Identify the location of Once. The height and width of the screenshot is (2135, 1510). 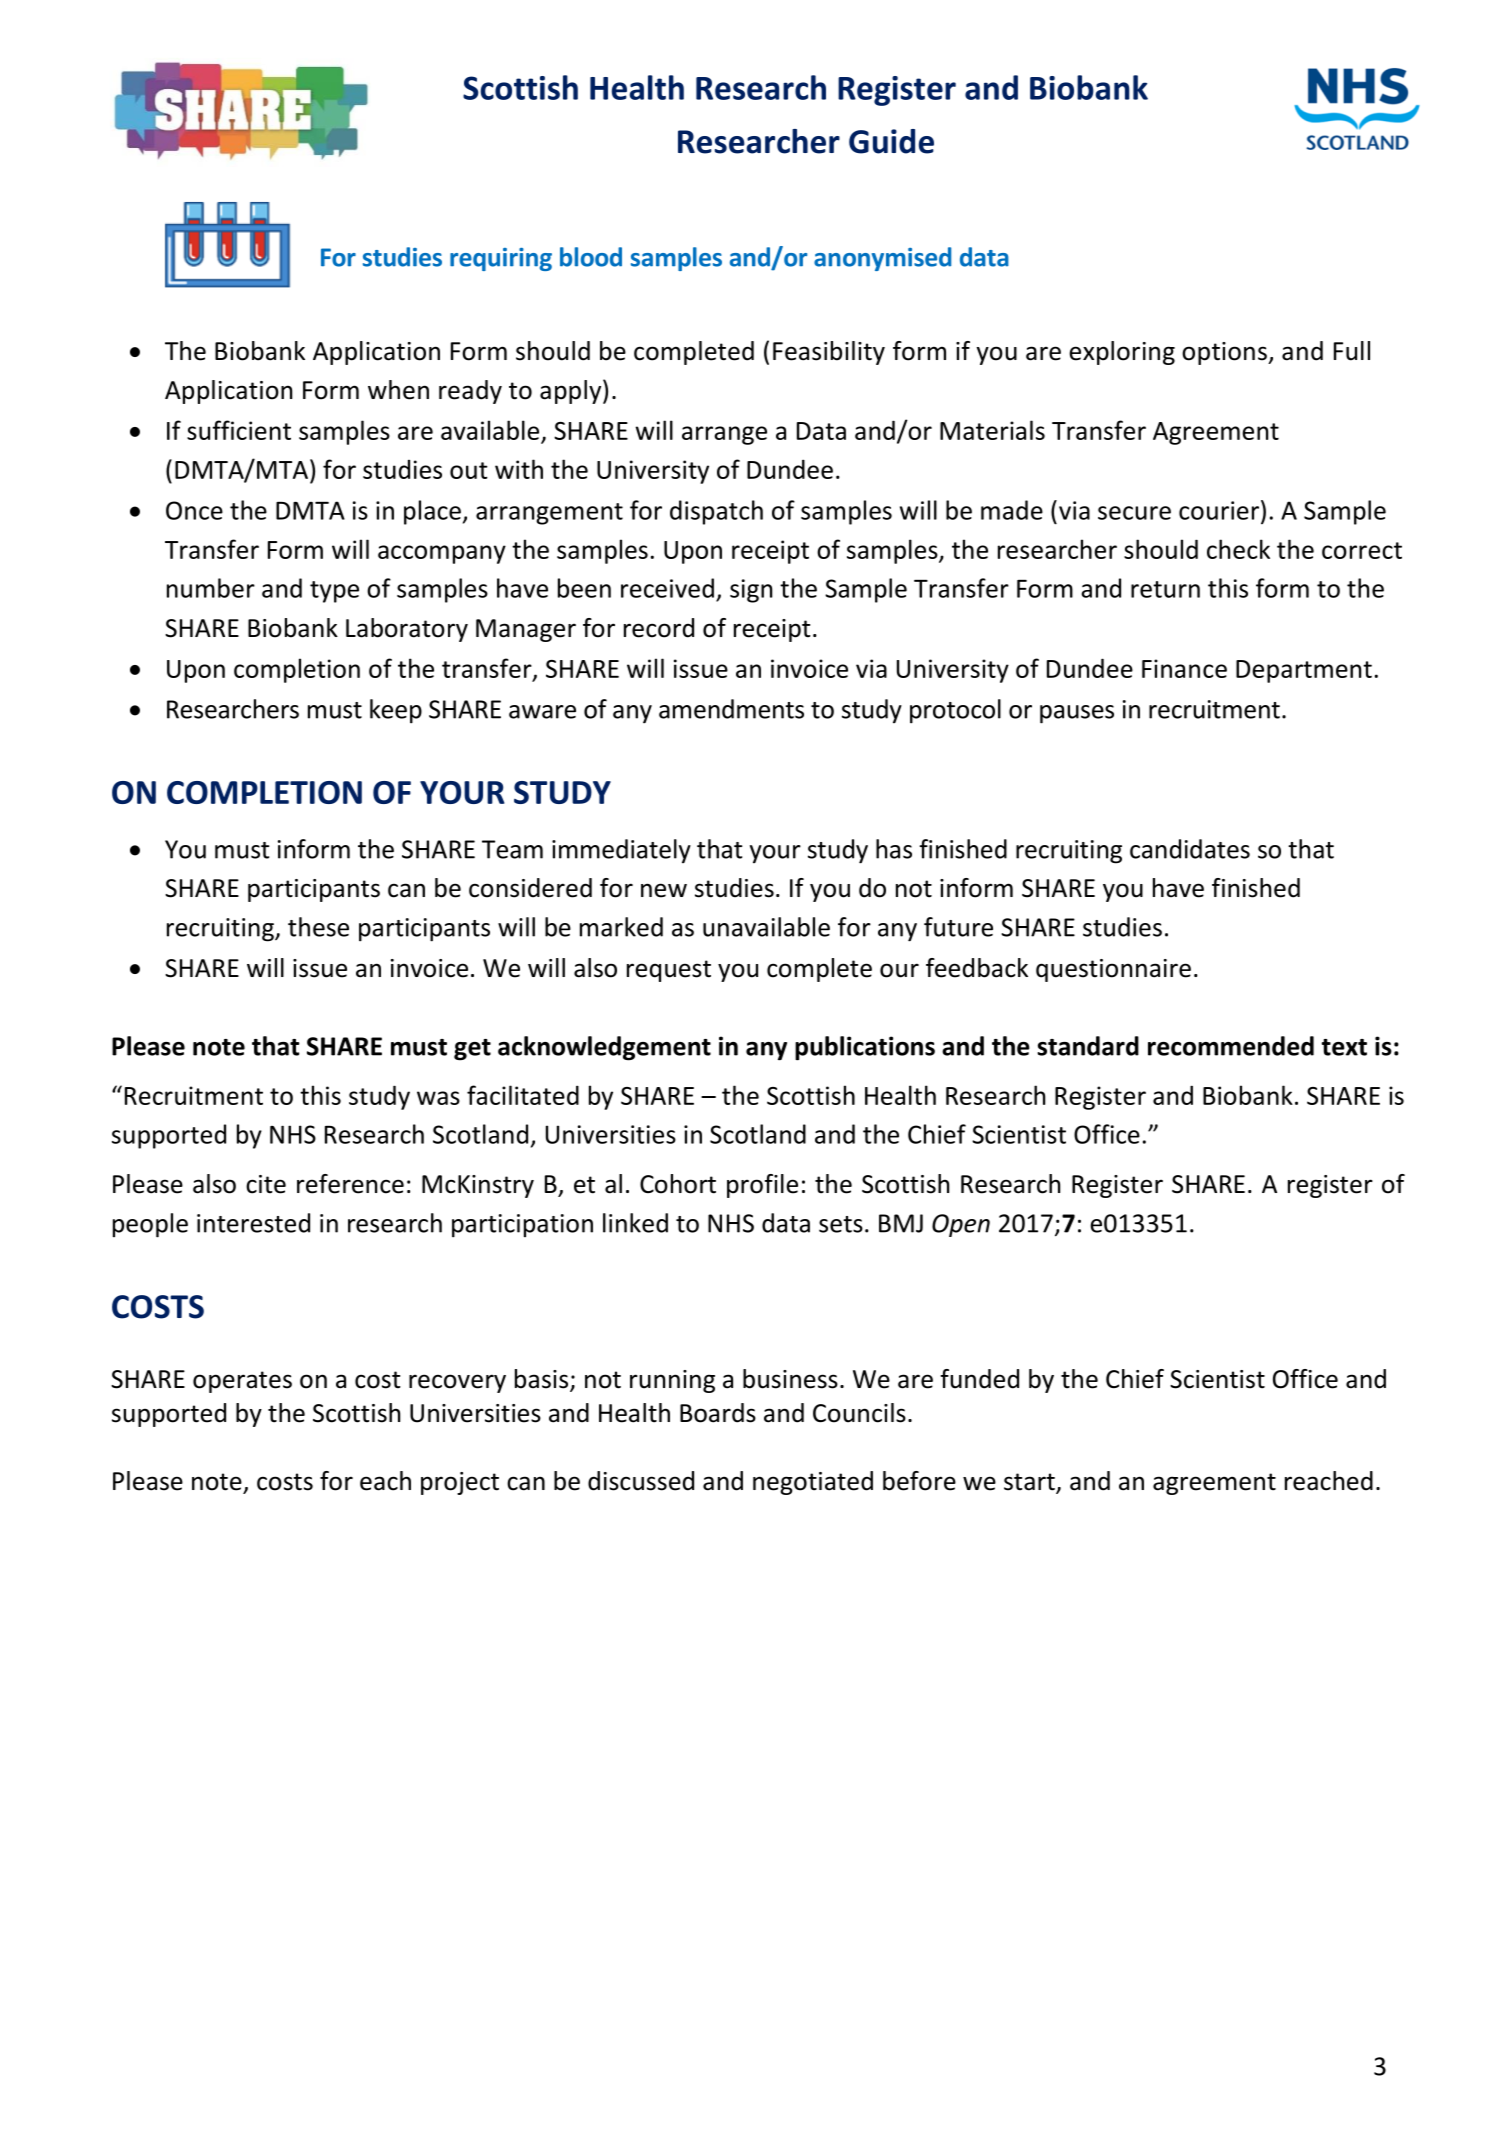
(194, 510).
